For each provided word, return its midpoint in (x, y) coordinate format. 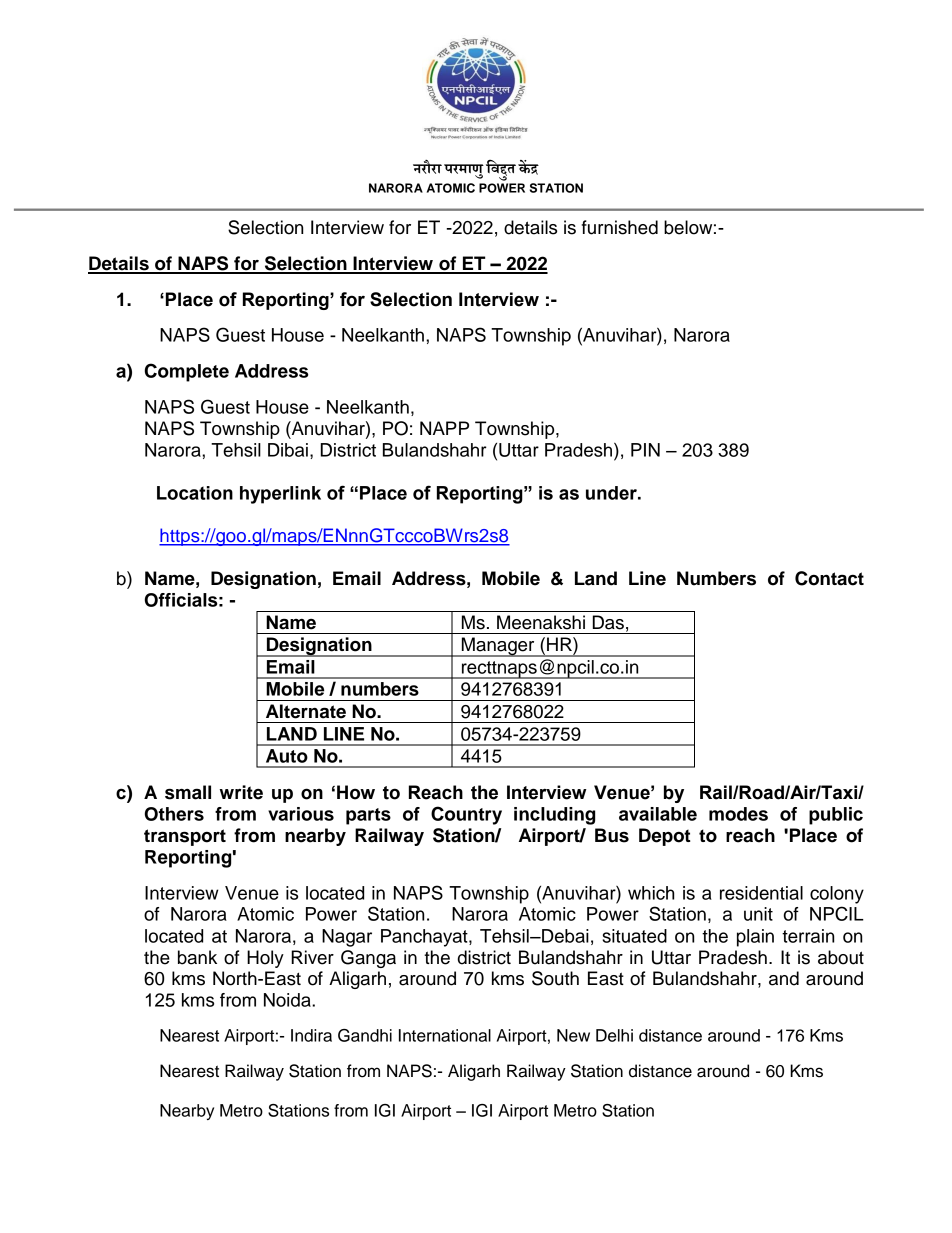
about (841, 957)
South (555, 978)
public (836, 816)
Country (466, 815)
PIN (645, 450)
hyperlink (280, 495)
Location (195, 493)
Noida (288, 1000)
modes (738, 814)
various (301, 814)
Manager (498, 647)
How (356, 792)
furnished (620, 227)
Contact (829, 578)
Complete (187, 372)
